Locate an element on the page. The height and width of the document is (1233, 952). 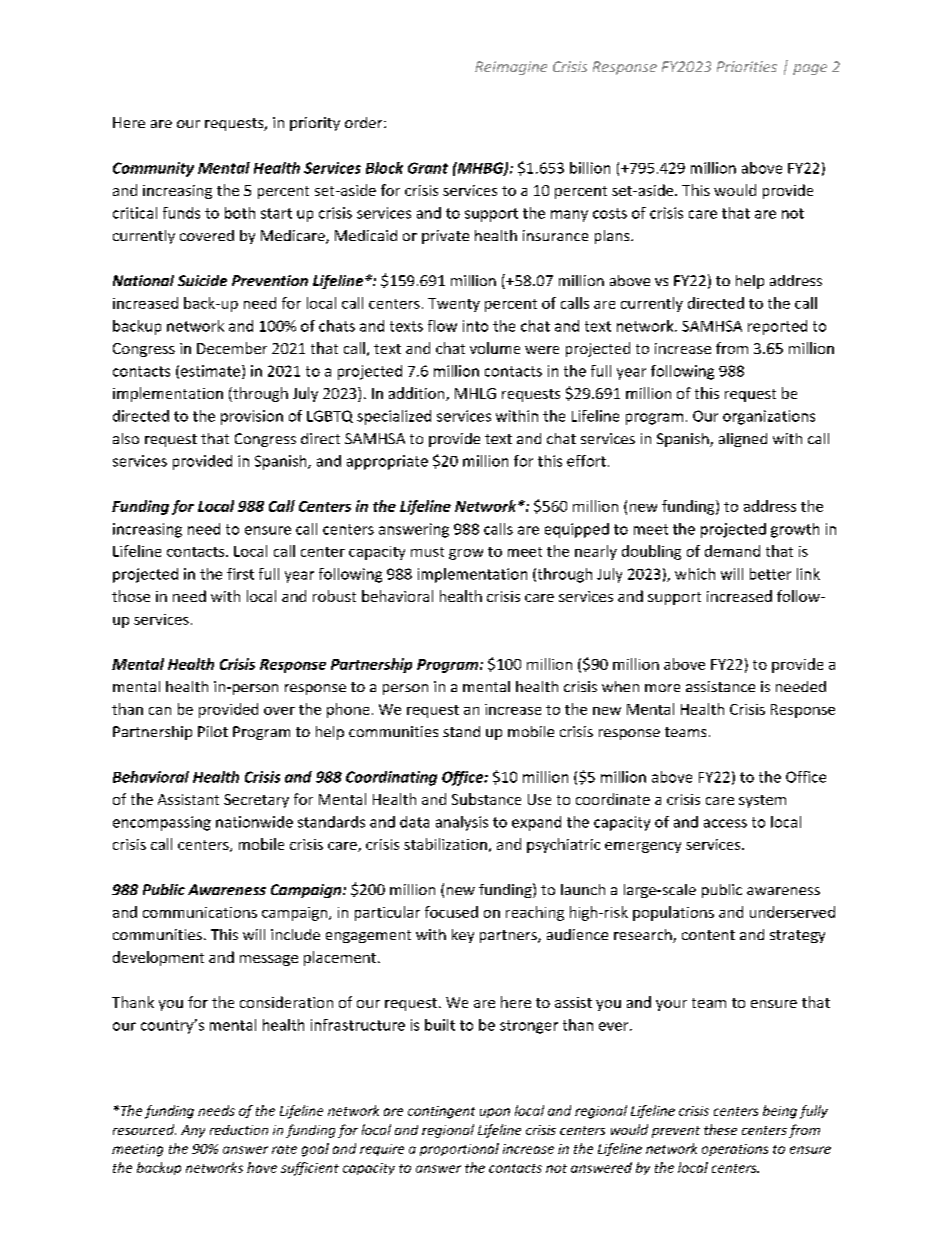
addition is located at coordinates (418, 394).
